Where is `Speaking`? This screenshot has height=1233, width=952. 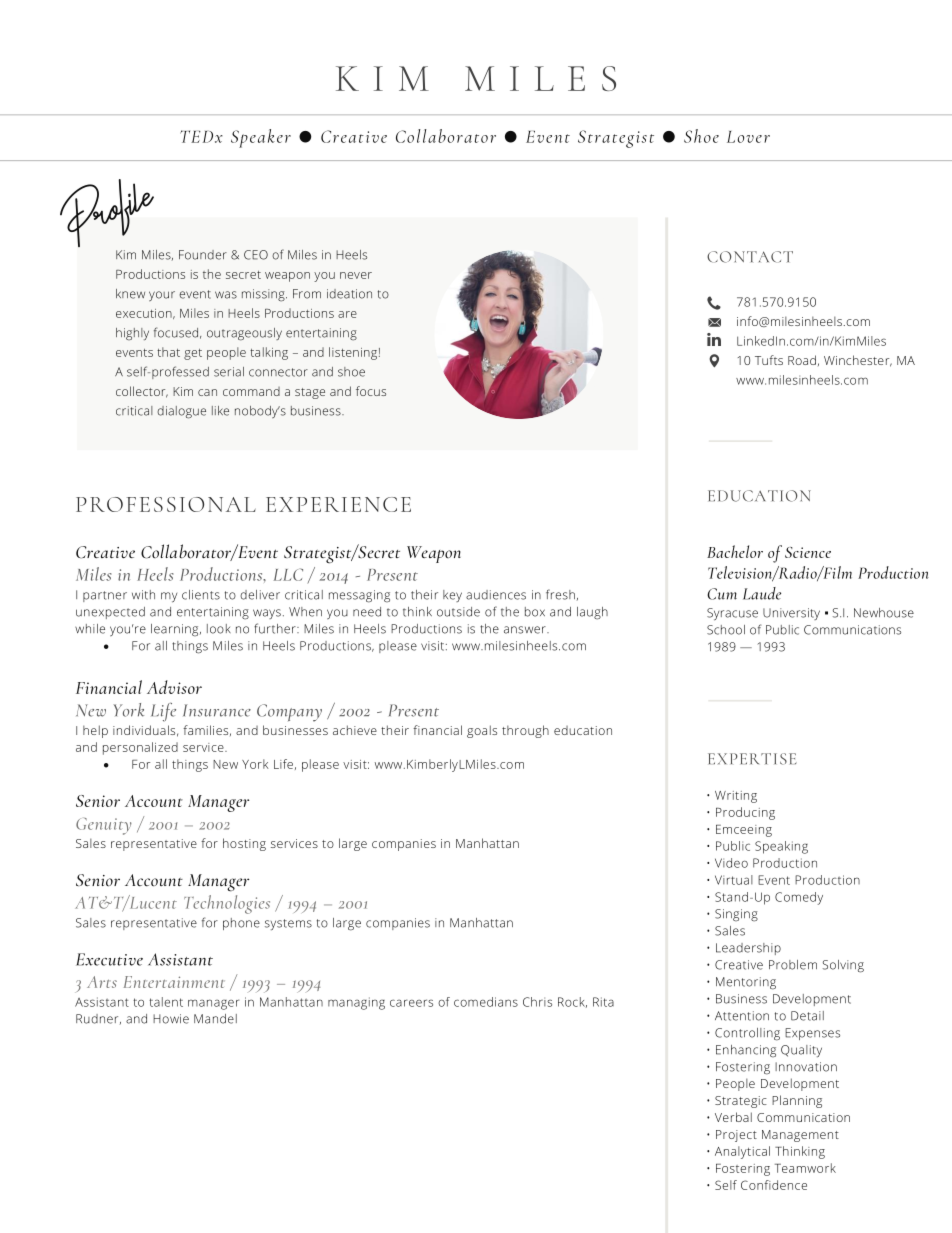 Speaking is located at coordinates (781, 847).
